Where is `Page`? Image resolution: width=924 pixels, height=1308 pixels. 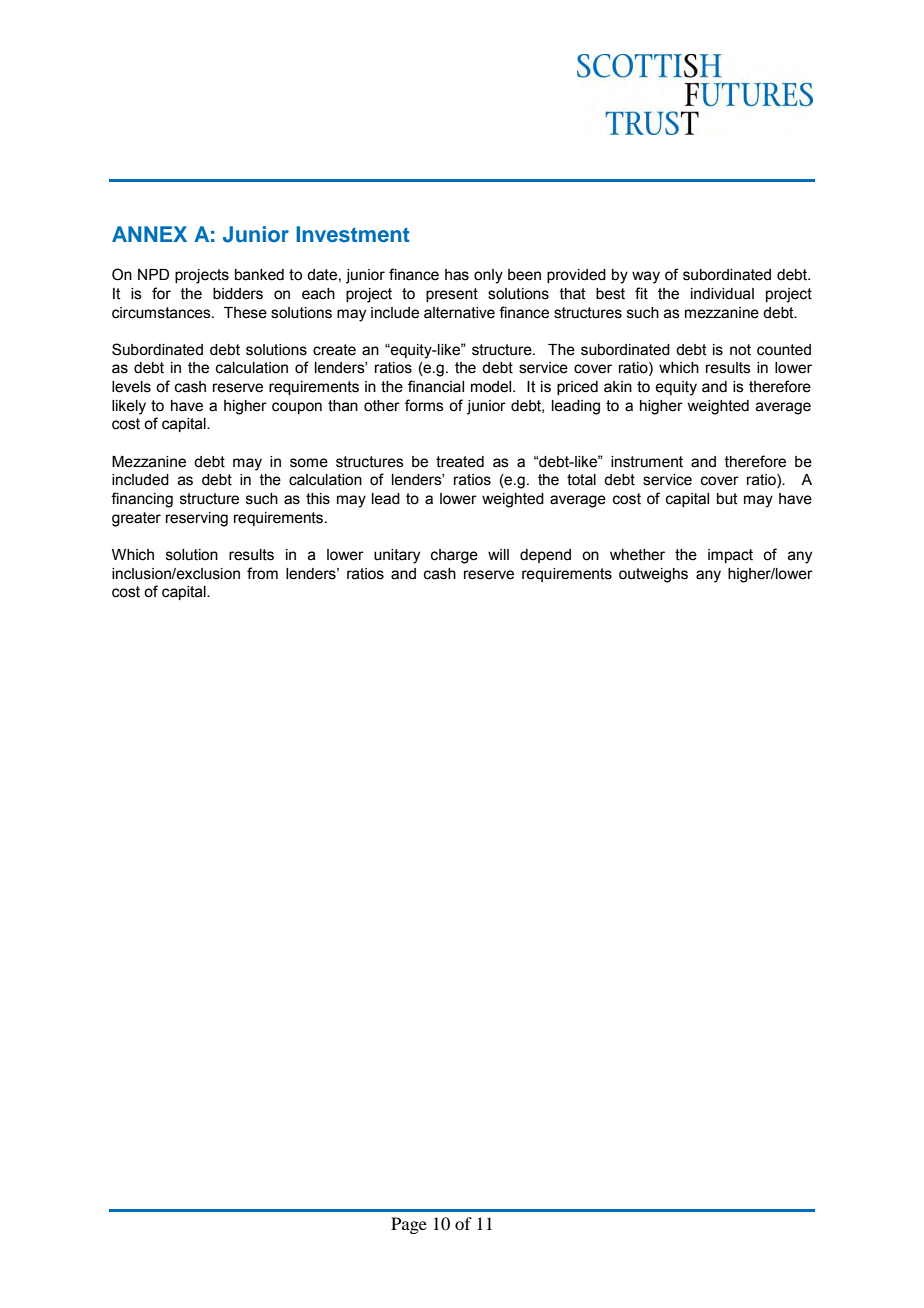
Page is located at coordinates (409, 1225).
